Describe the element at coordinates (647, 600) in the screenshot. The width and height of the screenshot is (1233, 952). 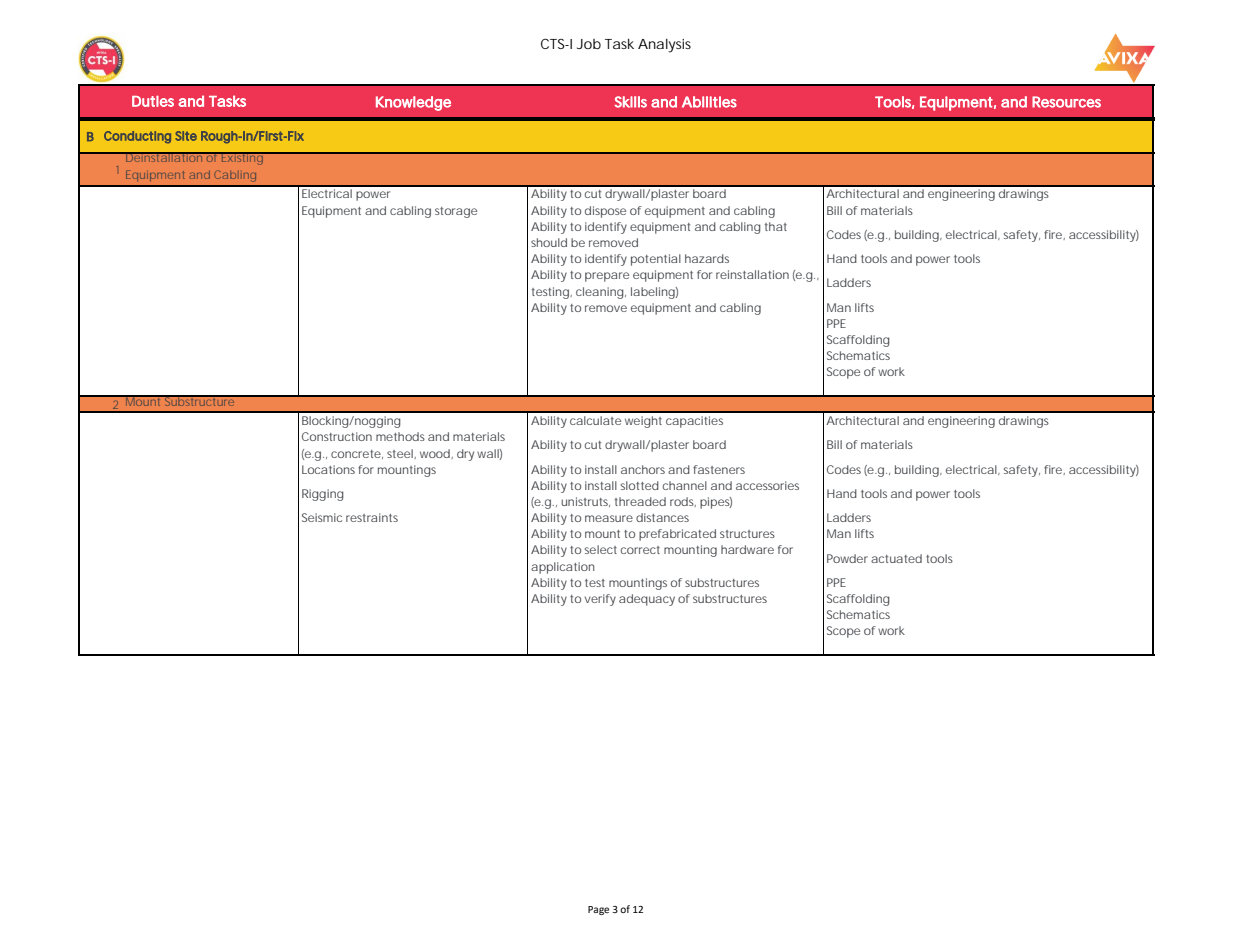
I see `adequacy` at that location.
